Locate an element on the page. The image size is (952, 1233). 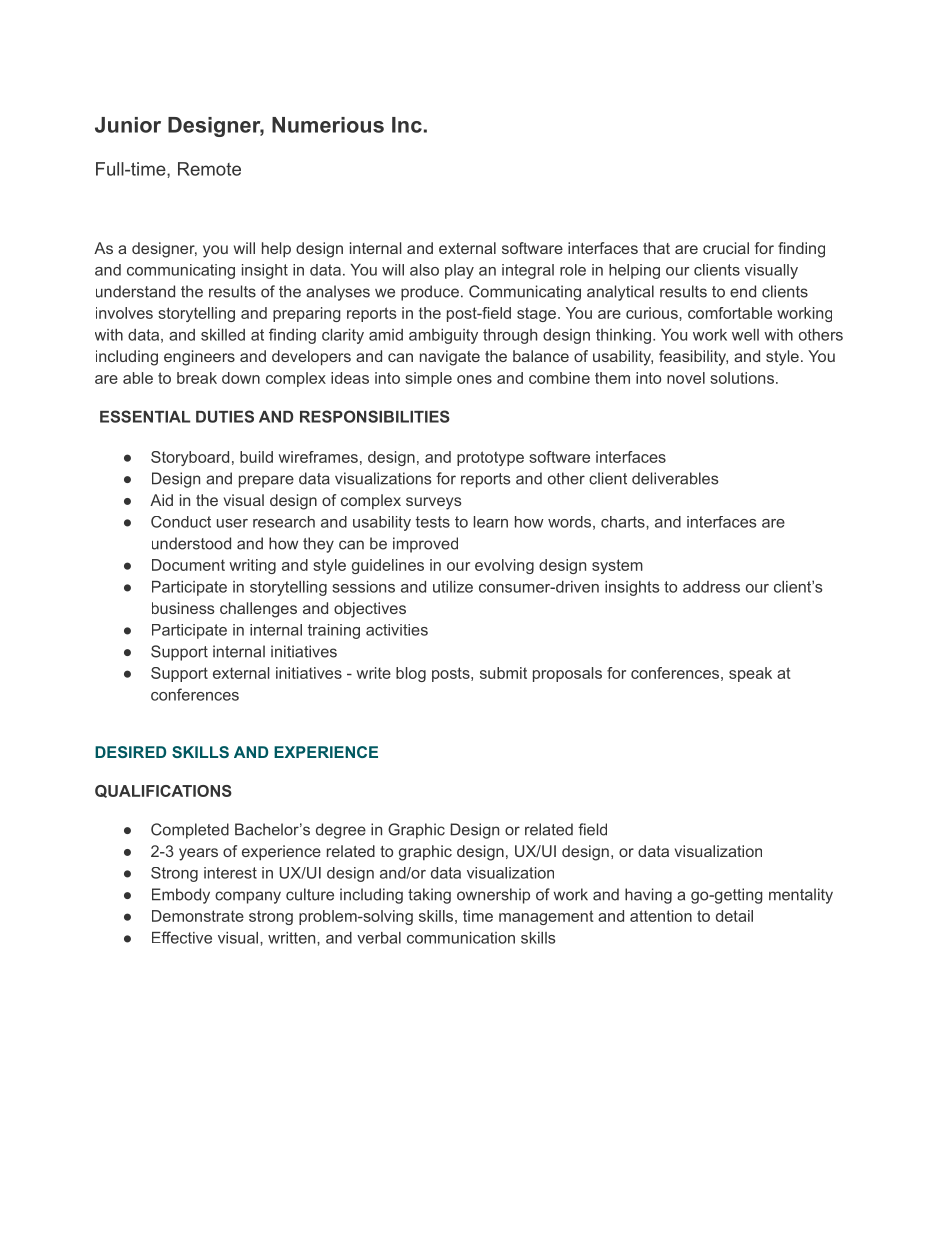
detail is located at coordinates (734, 916).
